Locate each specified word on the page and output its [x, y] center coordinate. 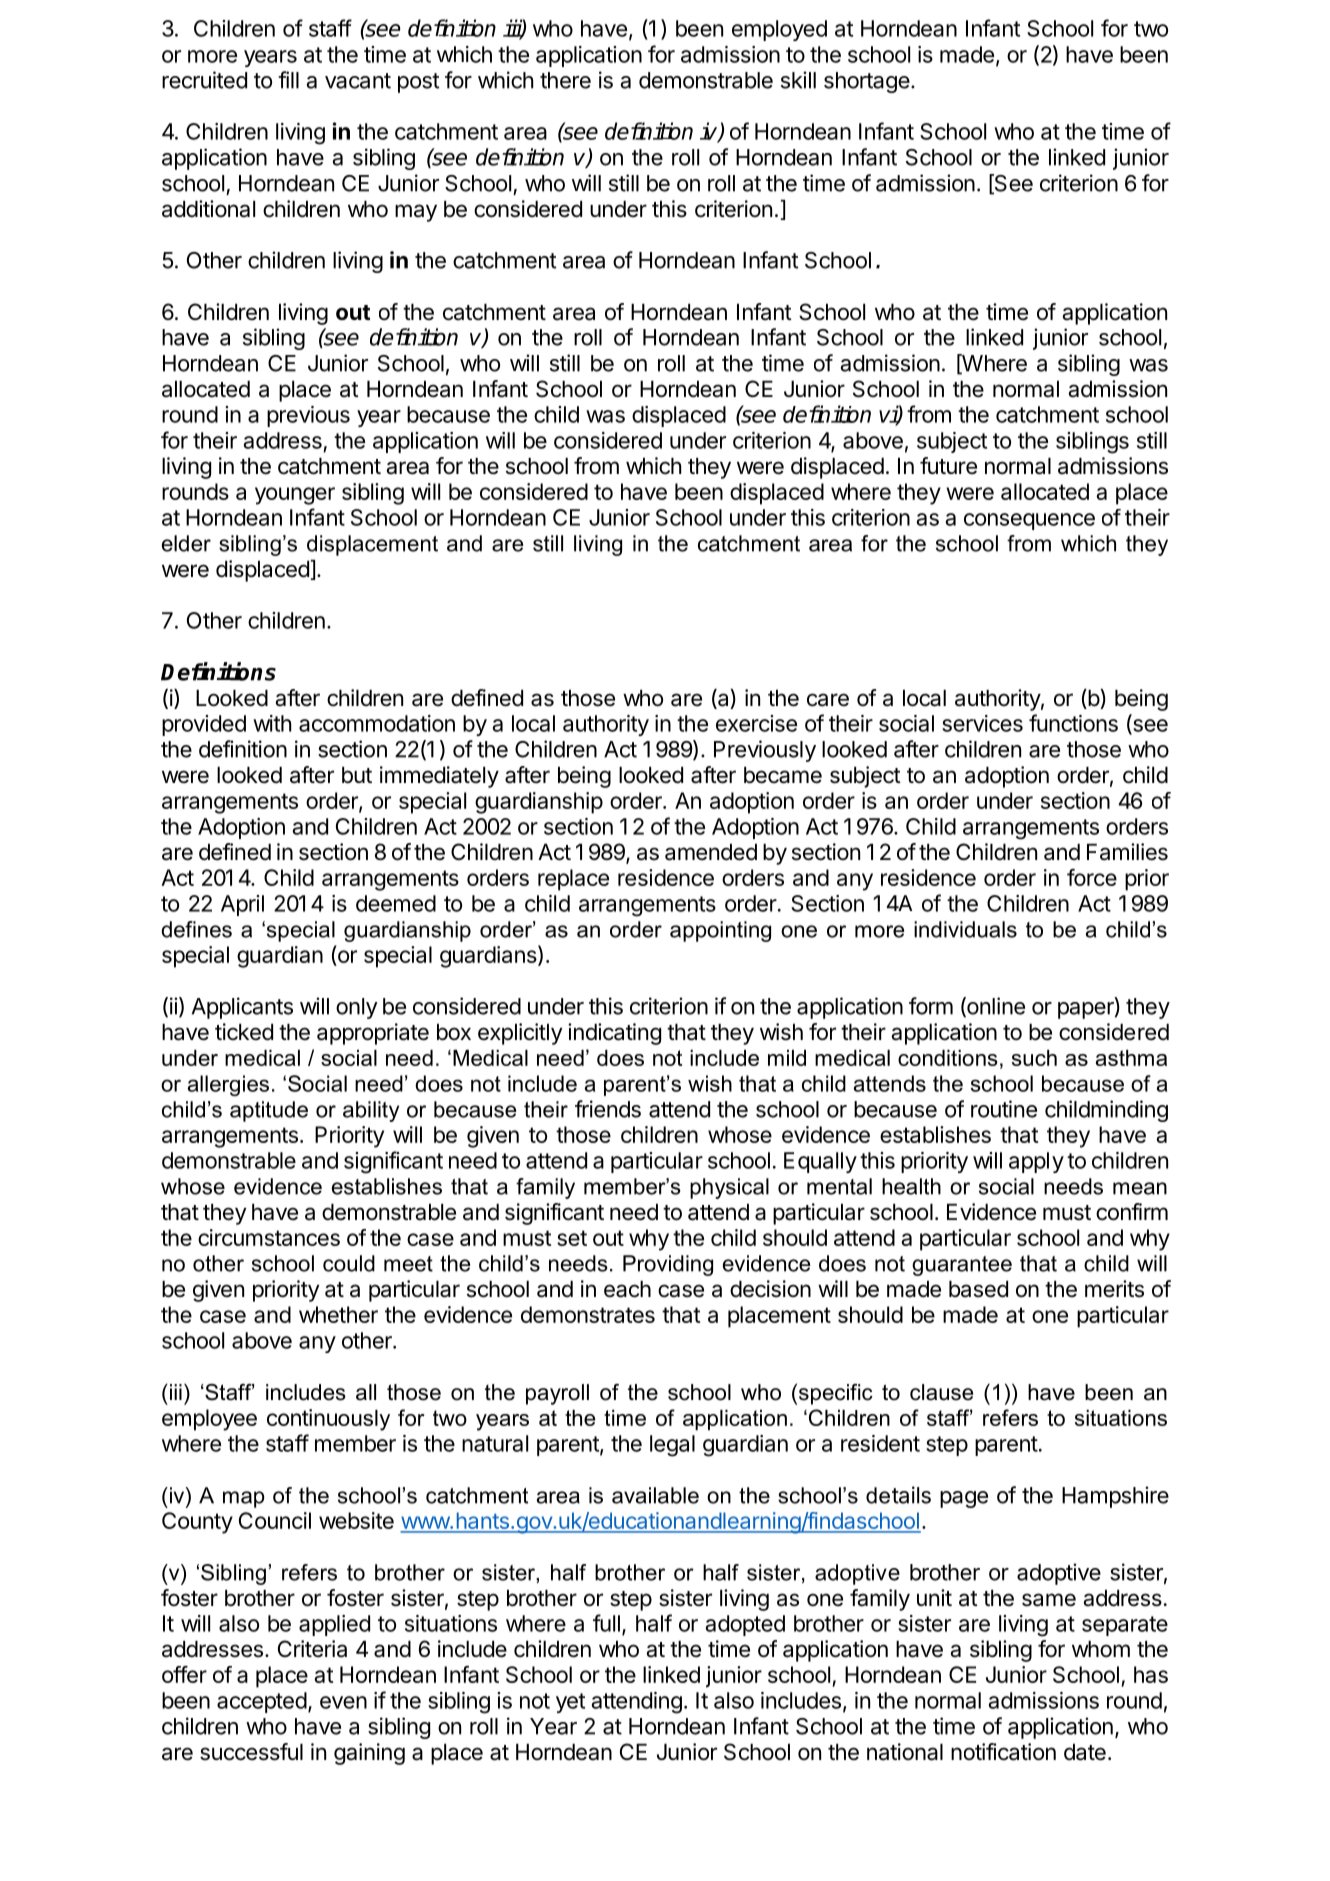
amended [711, 852]
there [565, 80]
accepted [262, 1702]
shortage [867, 82]
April [242, 905]
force [1092, 877]
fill [288, 80]
